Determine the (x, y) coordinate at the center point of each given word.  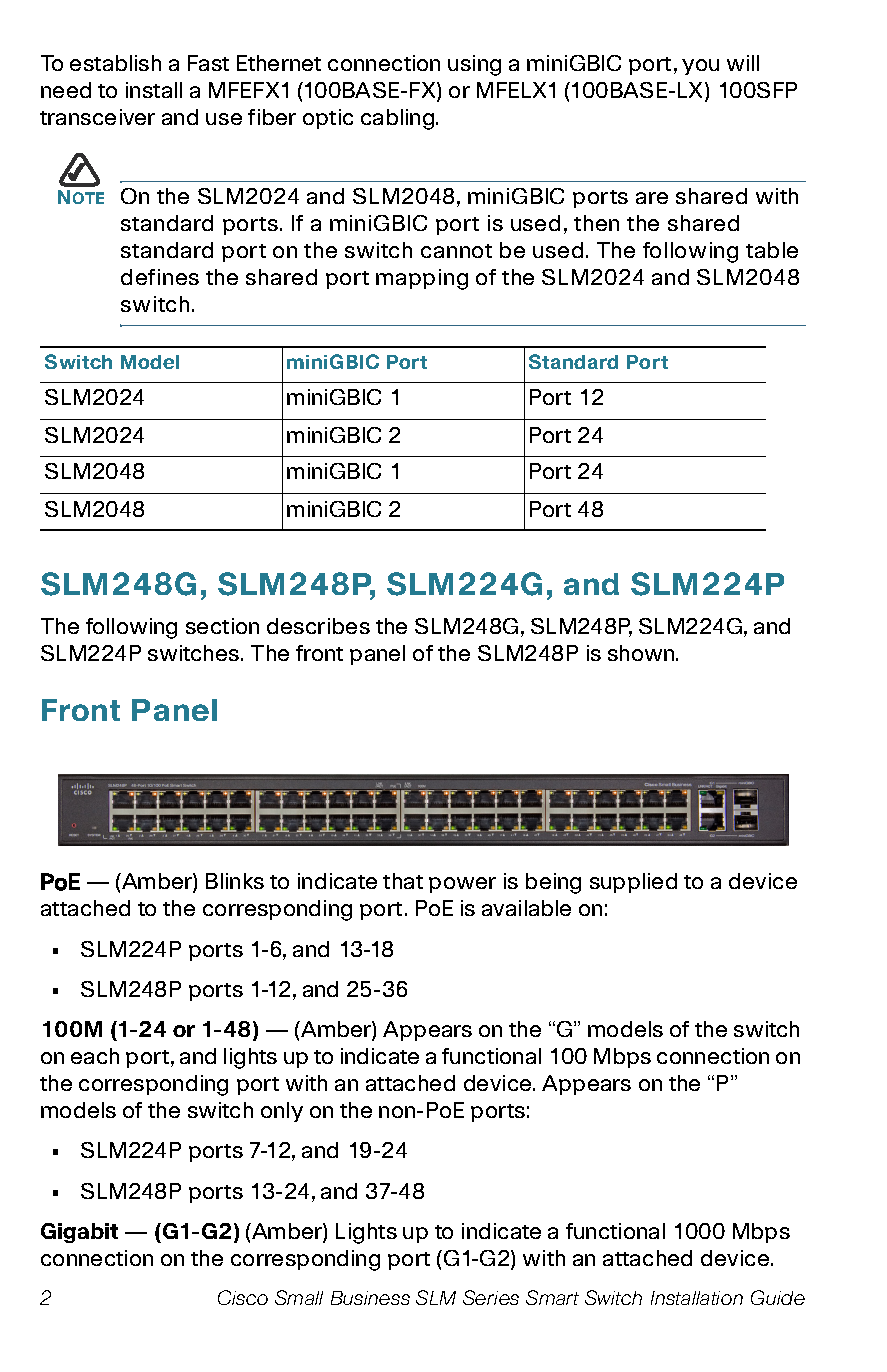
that (403, 881)
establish (115, 63)
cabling (399, 119)
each (95, 1056)
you (700, 67)
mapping (422, 279)
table (772, 250)
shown (642, 653)
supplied (633, 883)
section (222, 626)
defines (160, 277)
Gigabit (79, 1233)
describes (318, 626)
